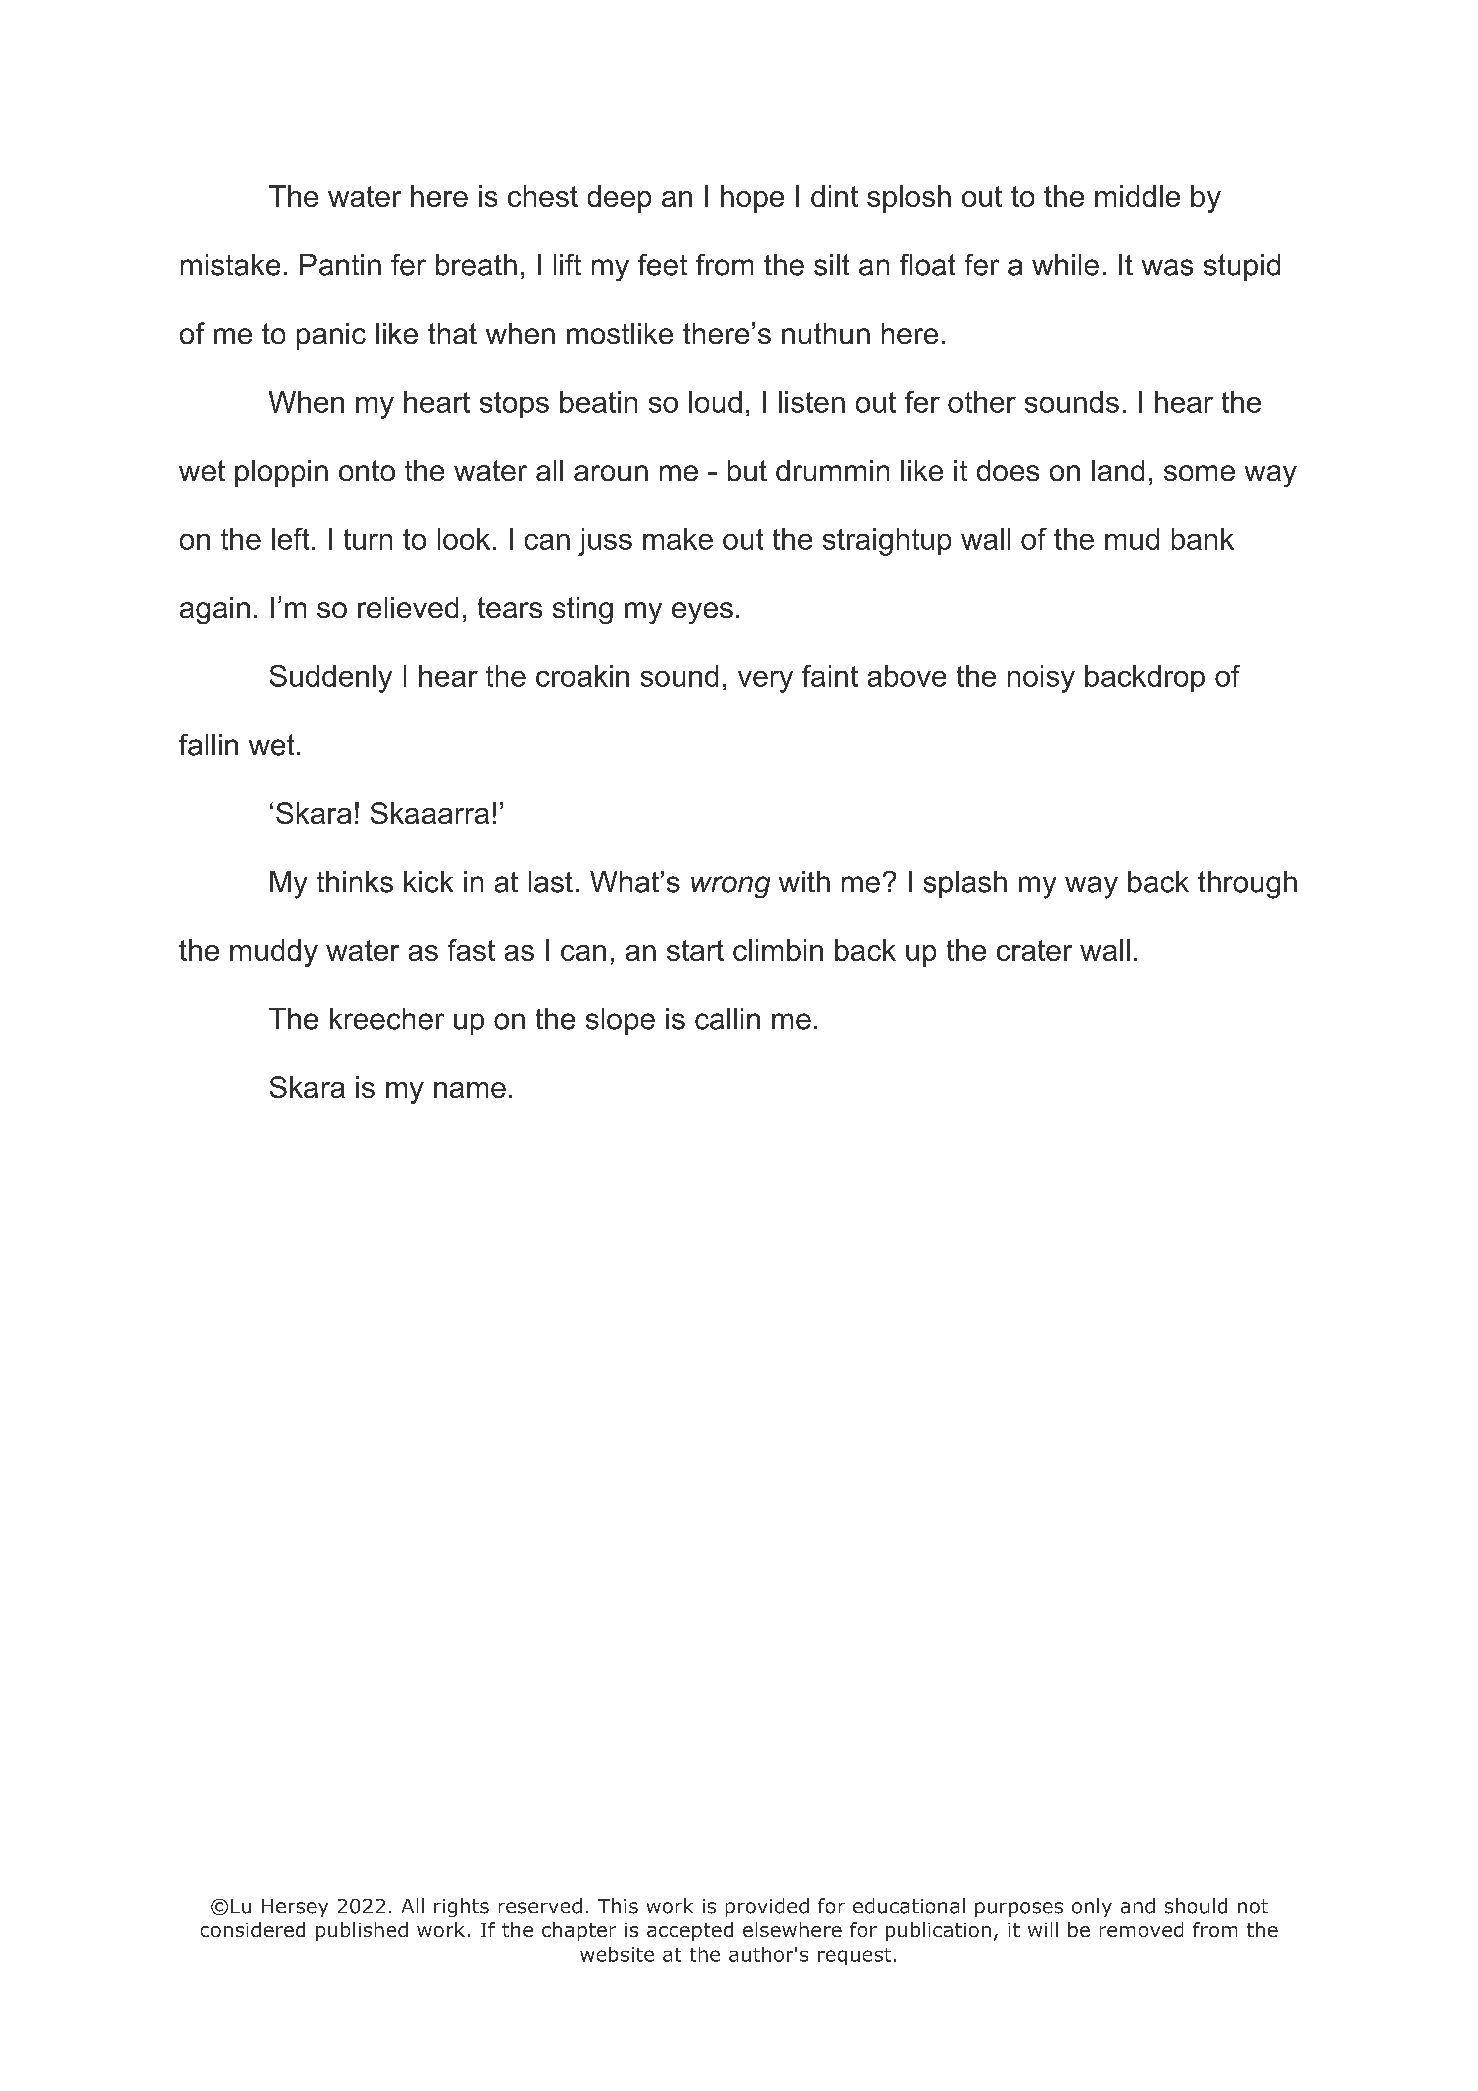 This screenshot has width=1478, height=2091. Describe the element at coordinates (1167, 267) in the screenshot. I see `was` at that location.
